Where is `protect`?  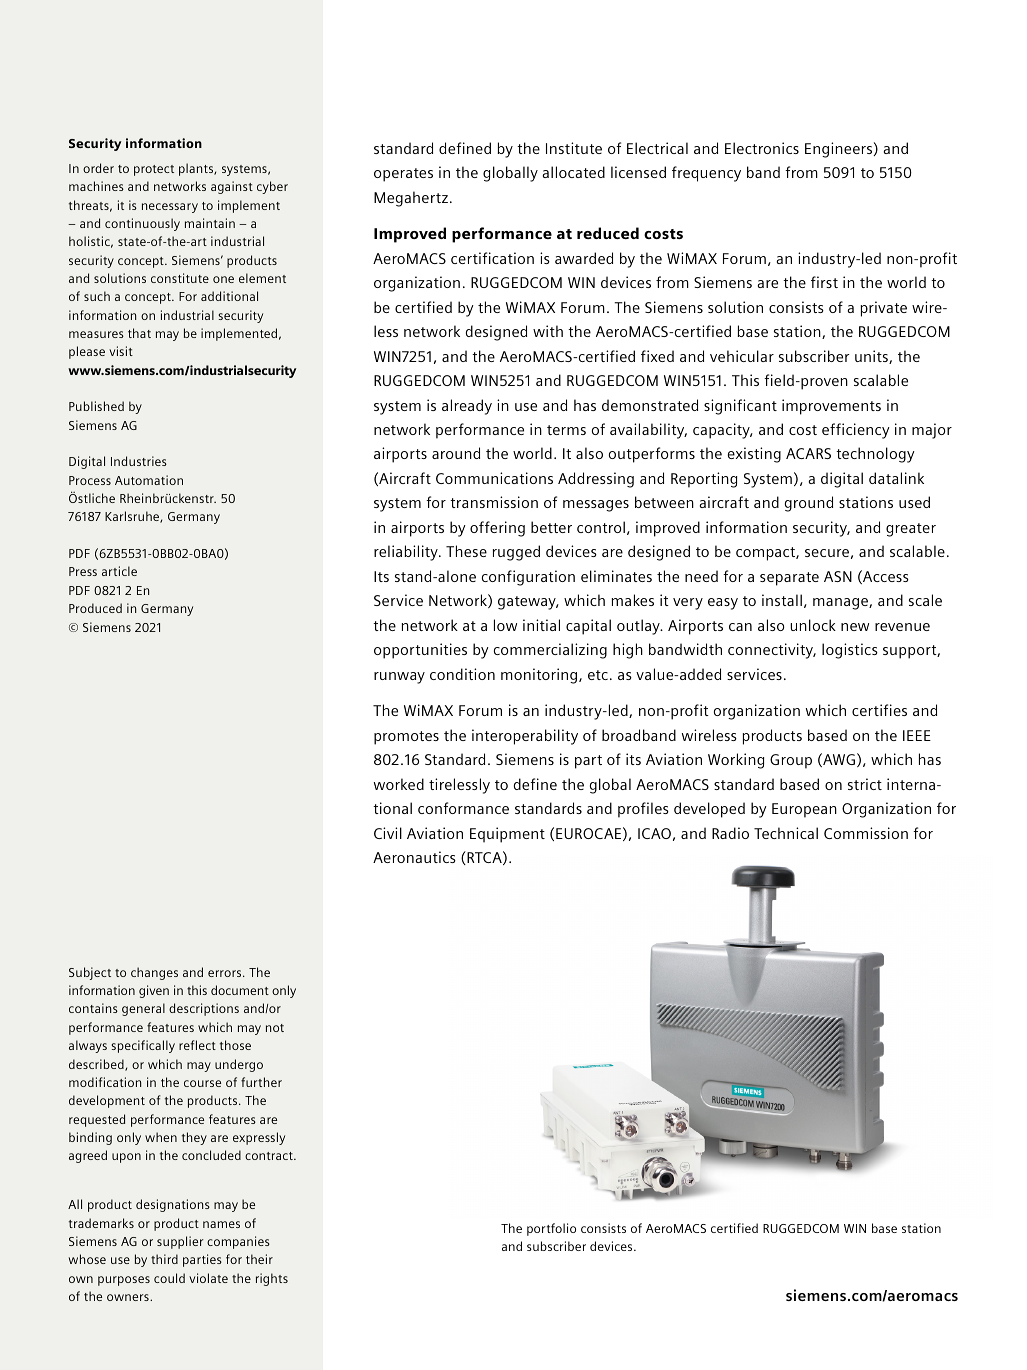
protect is located at coordinates (154, 170).
